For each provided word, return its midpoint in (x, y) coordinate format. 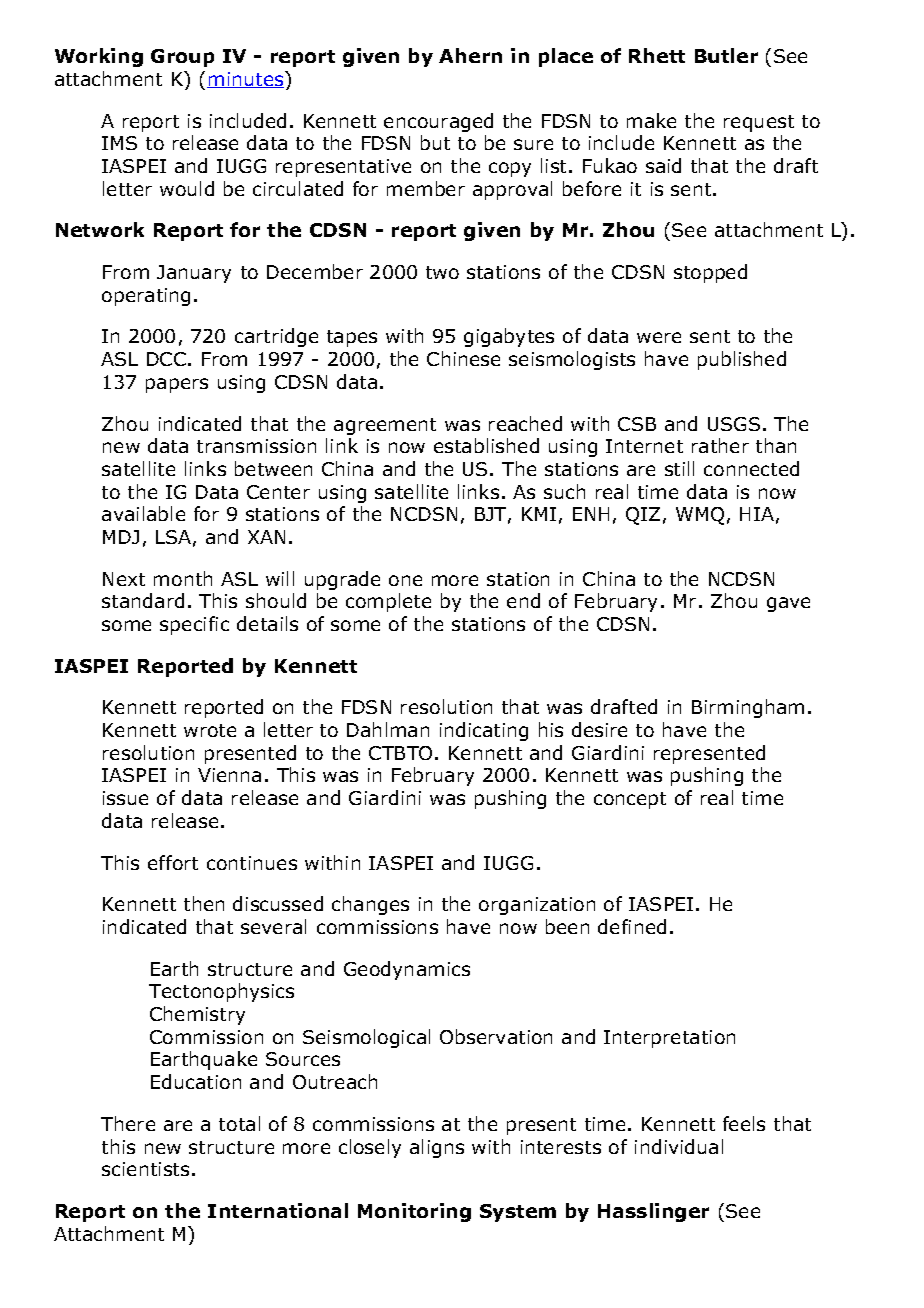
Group (182, 58)
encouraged (438, 122)
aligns (437, 1148)
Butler (726, 55)
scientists (145, 1169)
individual (679, 1146)
